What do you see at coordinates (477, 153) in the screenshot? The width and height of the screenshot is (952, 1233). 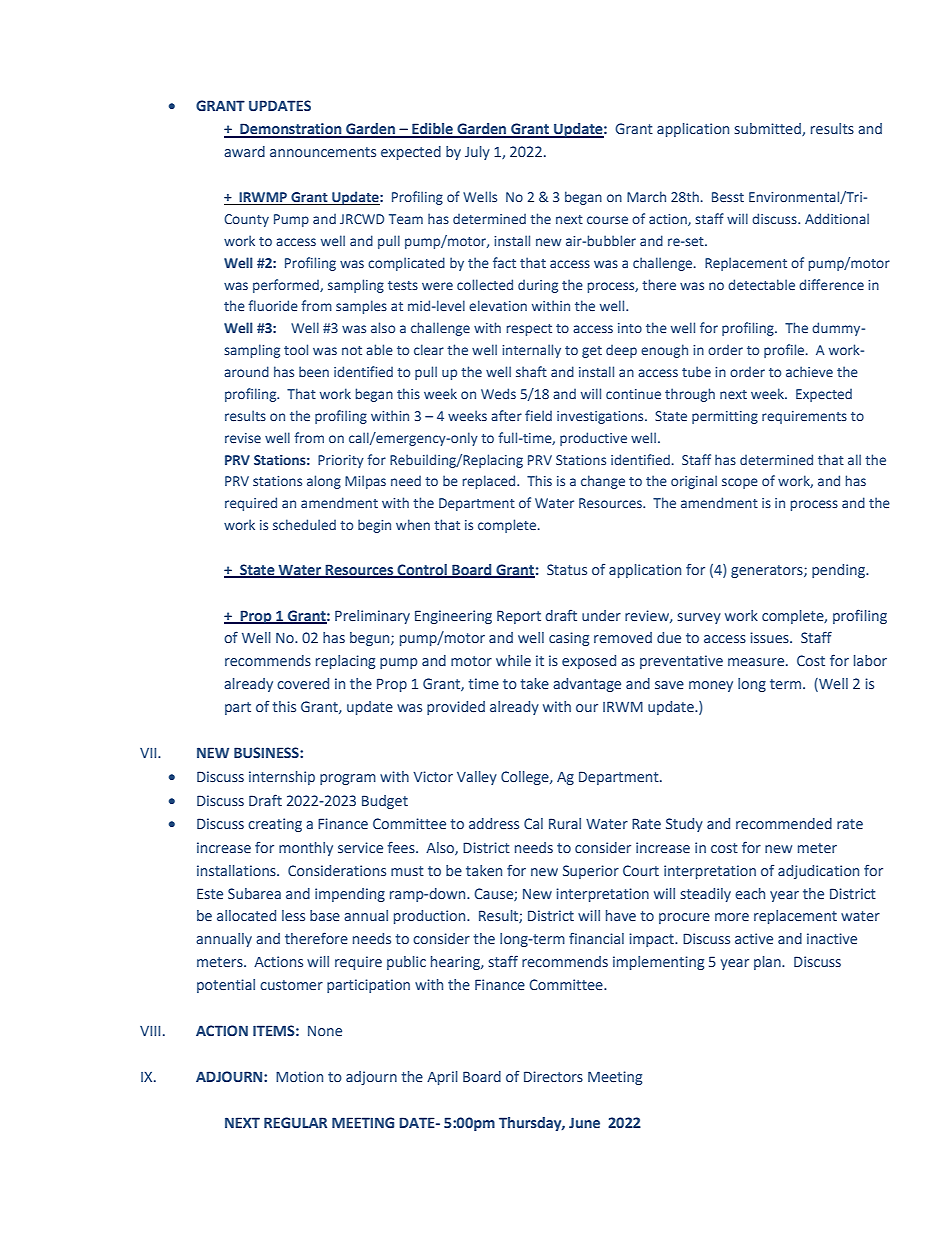 I see `July` at bounding box center [477, 153].
